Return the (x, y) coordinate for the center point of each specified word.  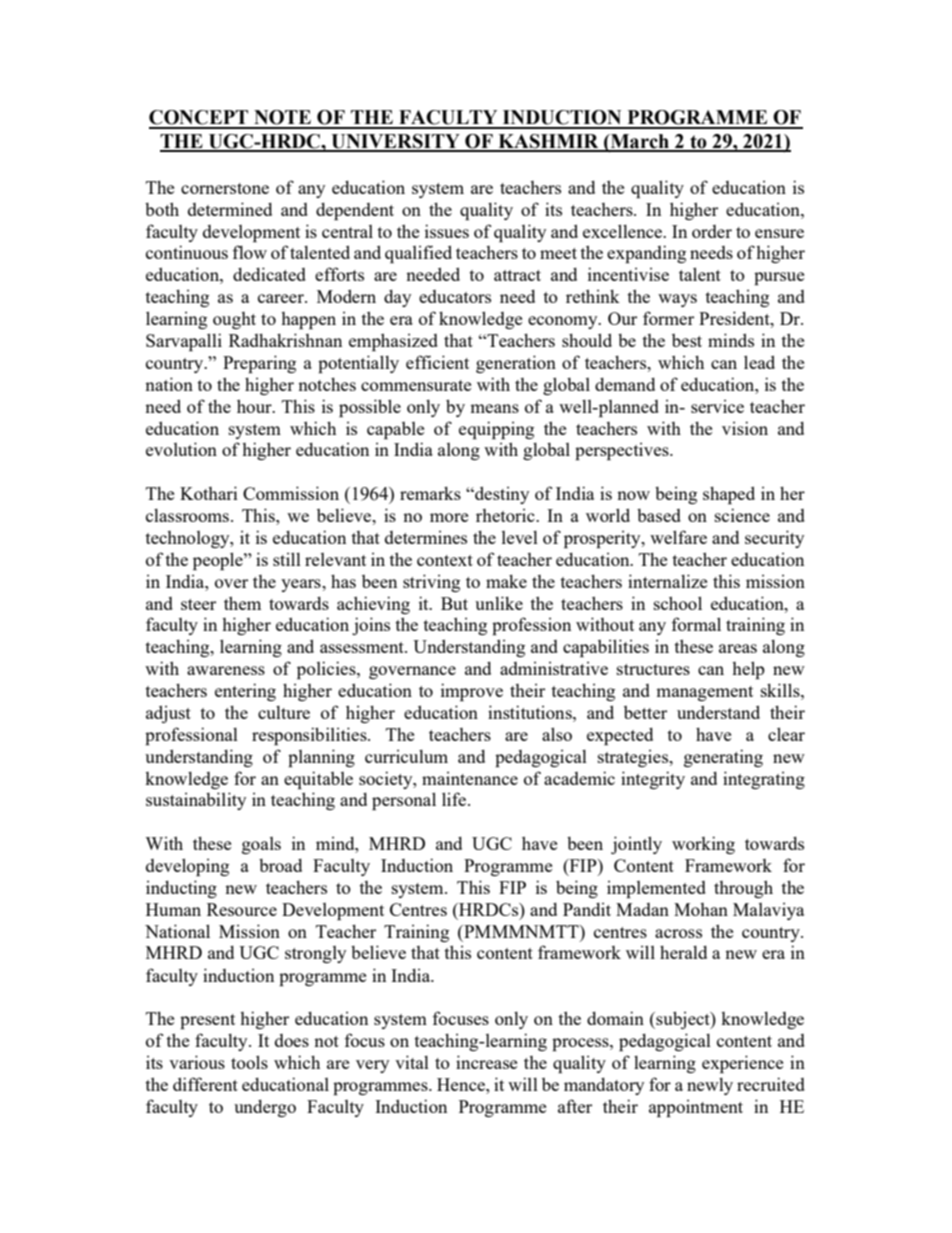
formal (696, 624)
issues (447, 231)
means (494, 408)
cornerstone (225, 188)
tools (249, 1062)
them (242, 603)
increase (486, 1062)
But (454, 603)
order (712, 231)
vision (745, 428)
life (455, 799)
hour (255, 406)
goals (261, 845)
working (703, 845)
